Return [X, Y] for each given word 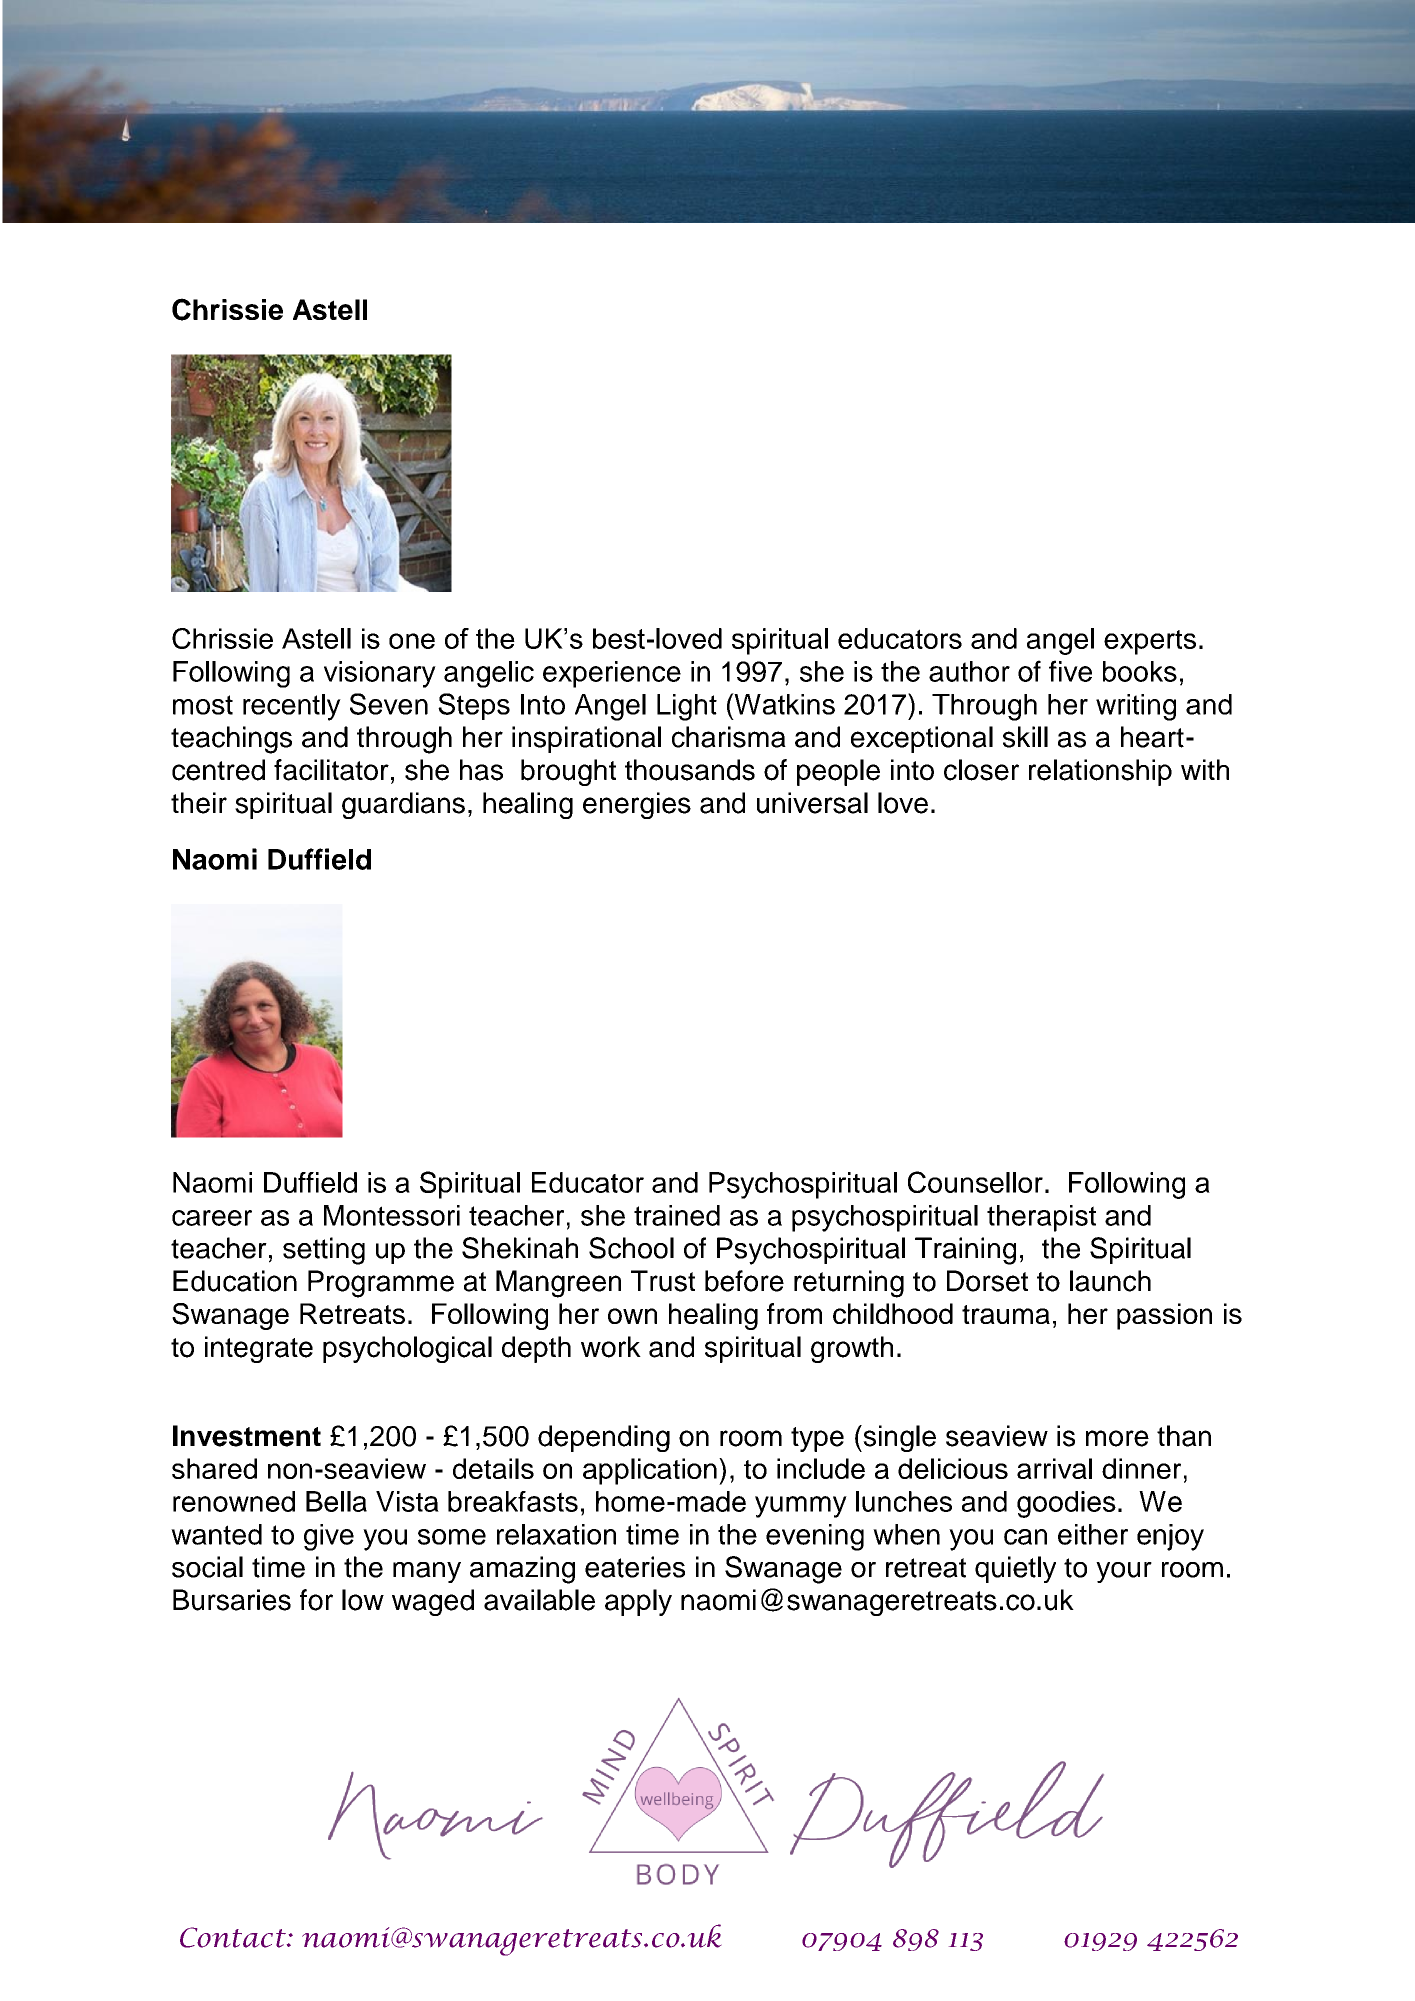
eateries [635, 1567]
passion [1164, 1316]
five [1070, 671]
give [329, 1537]
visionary [380, 674]
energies [637, 805]
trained [677, 1215]
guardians [403, 805]
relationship [1100, 772]
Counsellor [975, 1182]
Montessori [392, 1215]
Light [687, 707]
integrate [259, 1349]
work [611, 1347]
